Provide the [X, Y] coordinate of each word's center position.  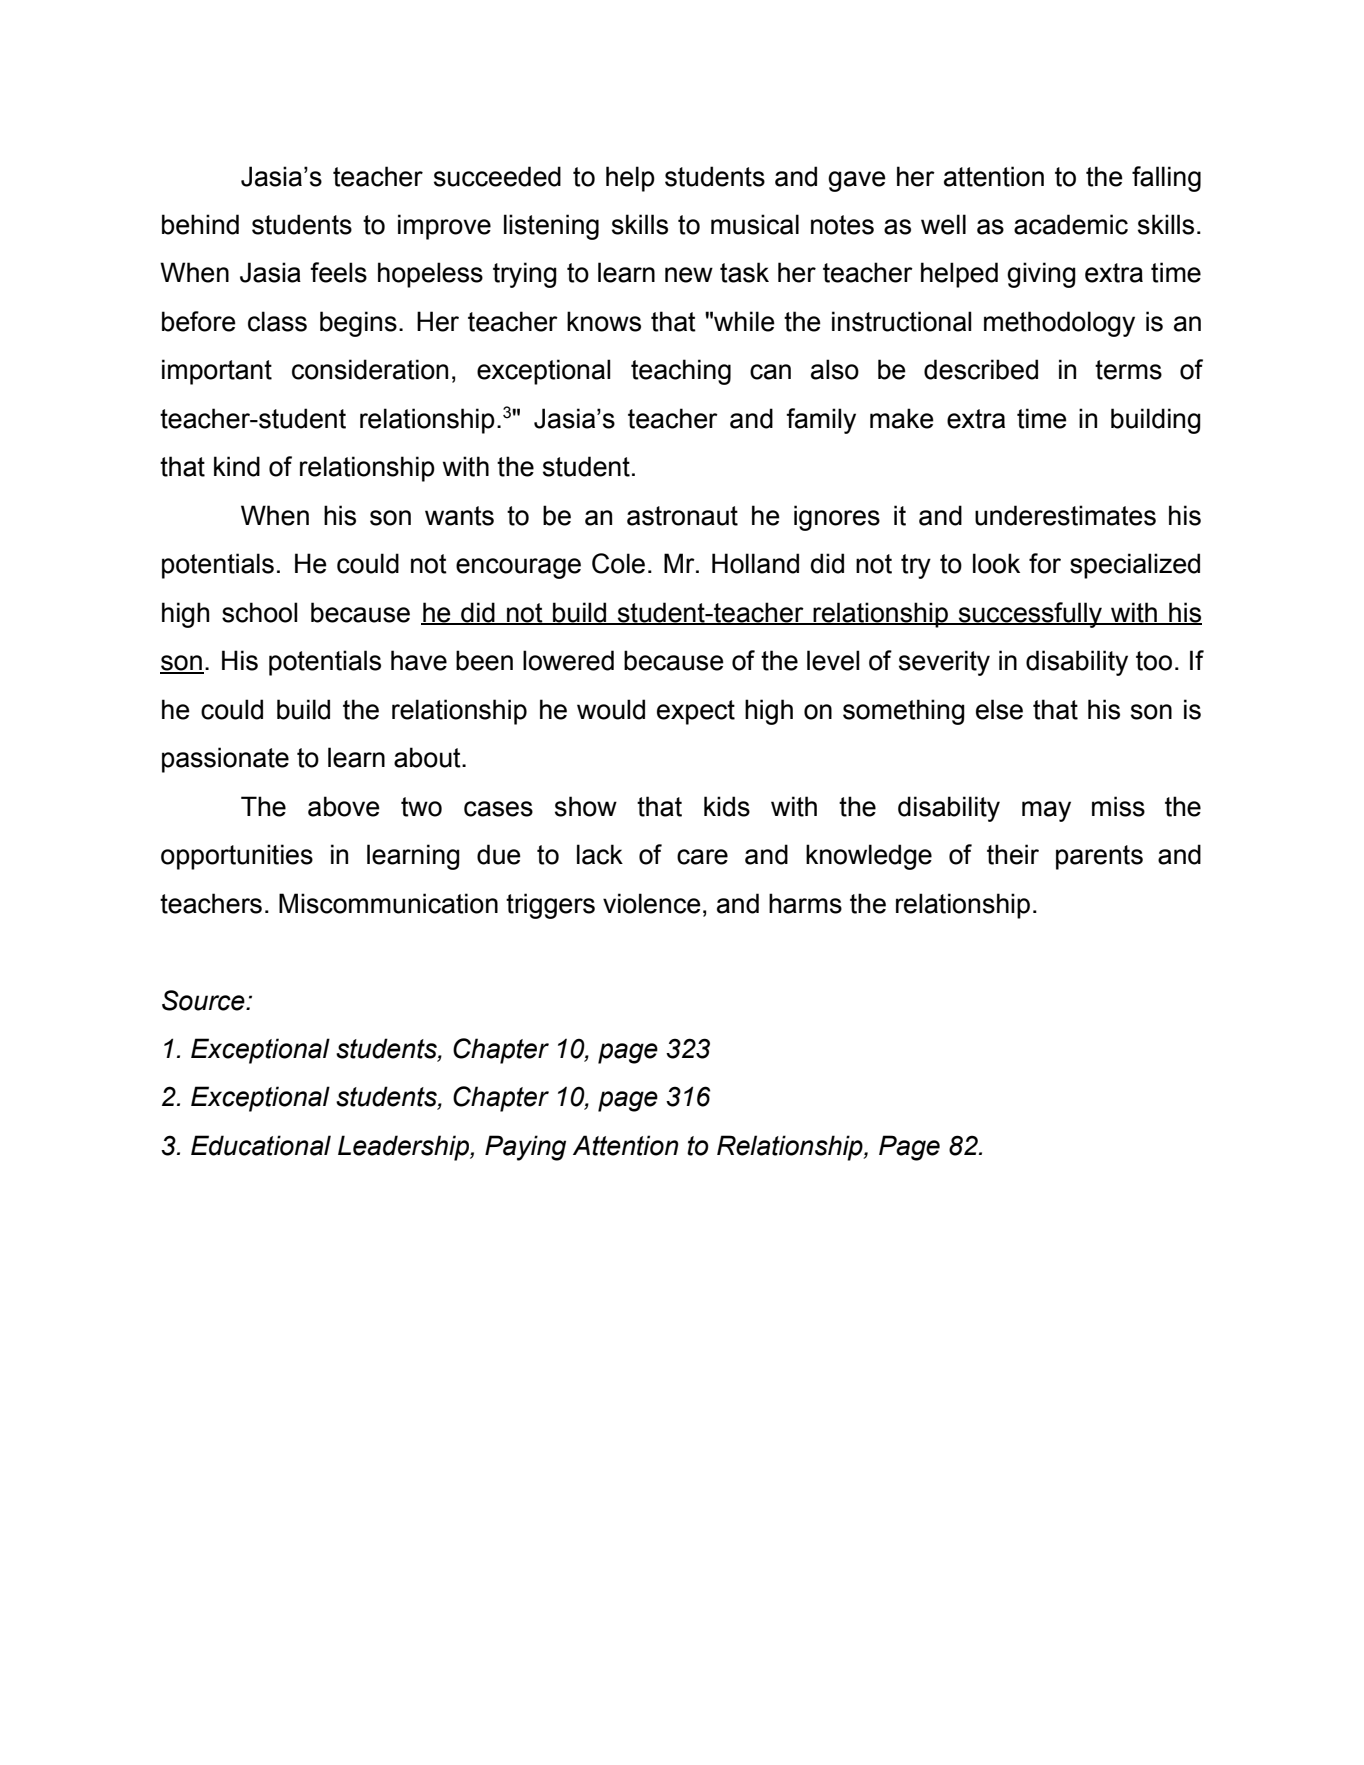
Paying [525, 1148]
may [1046, 811]
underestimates [1065, 515]
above [344, 806]
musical [755, 224]
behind [200, 224]
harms [805, 903]
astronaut [682, 516]
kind [237, 466]
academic [1071, 224]
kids [727, 806]
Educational [261, 1145]
